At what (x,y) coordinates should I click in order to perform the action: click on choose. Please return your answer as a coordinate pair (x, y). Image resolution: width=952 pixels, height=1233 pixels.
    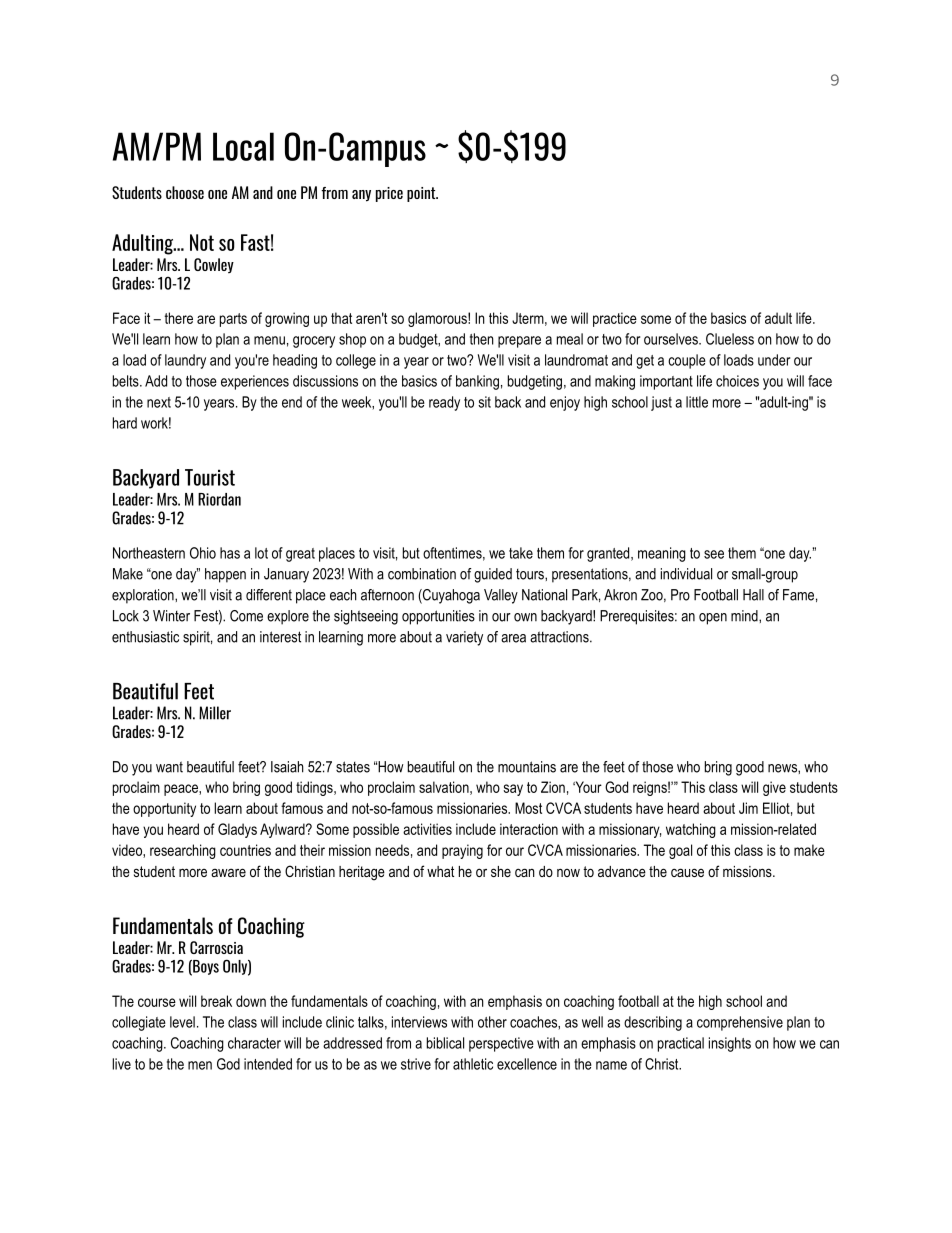
    Looking at the image, I should click on (185, 192).
